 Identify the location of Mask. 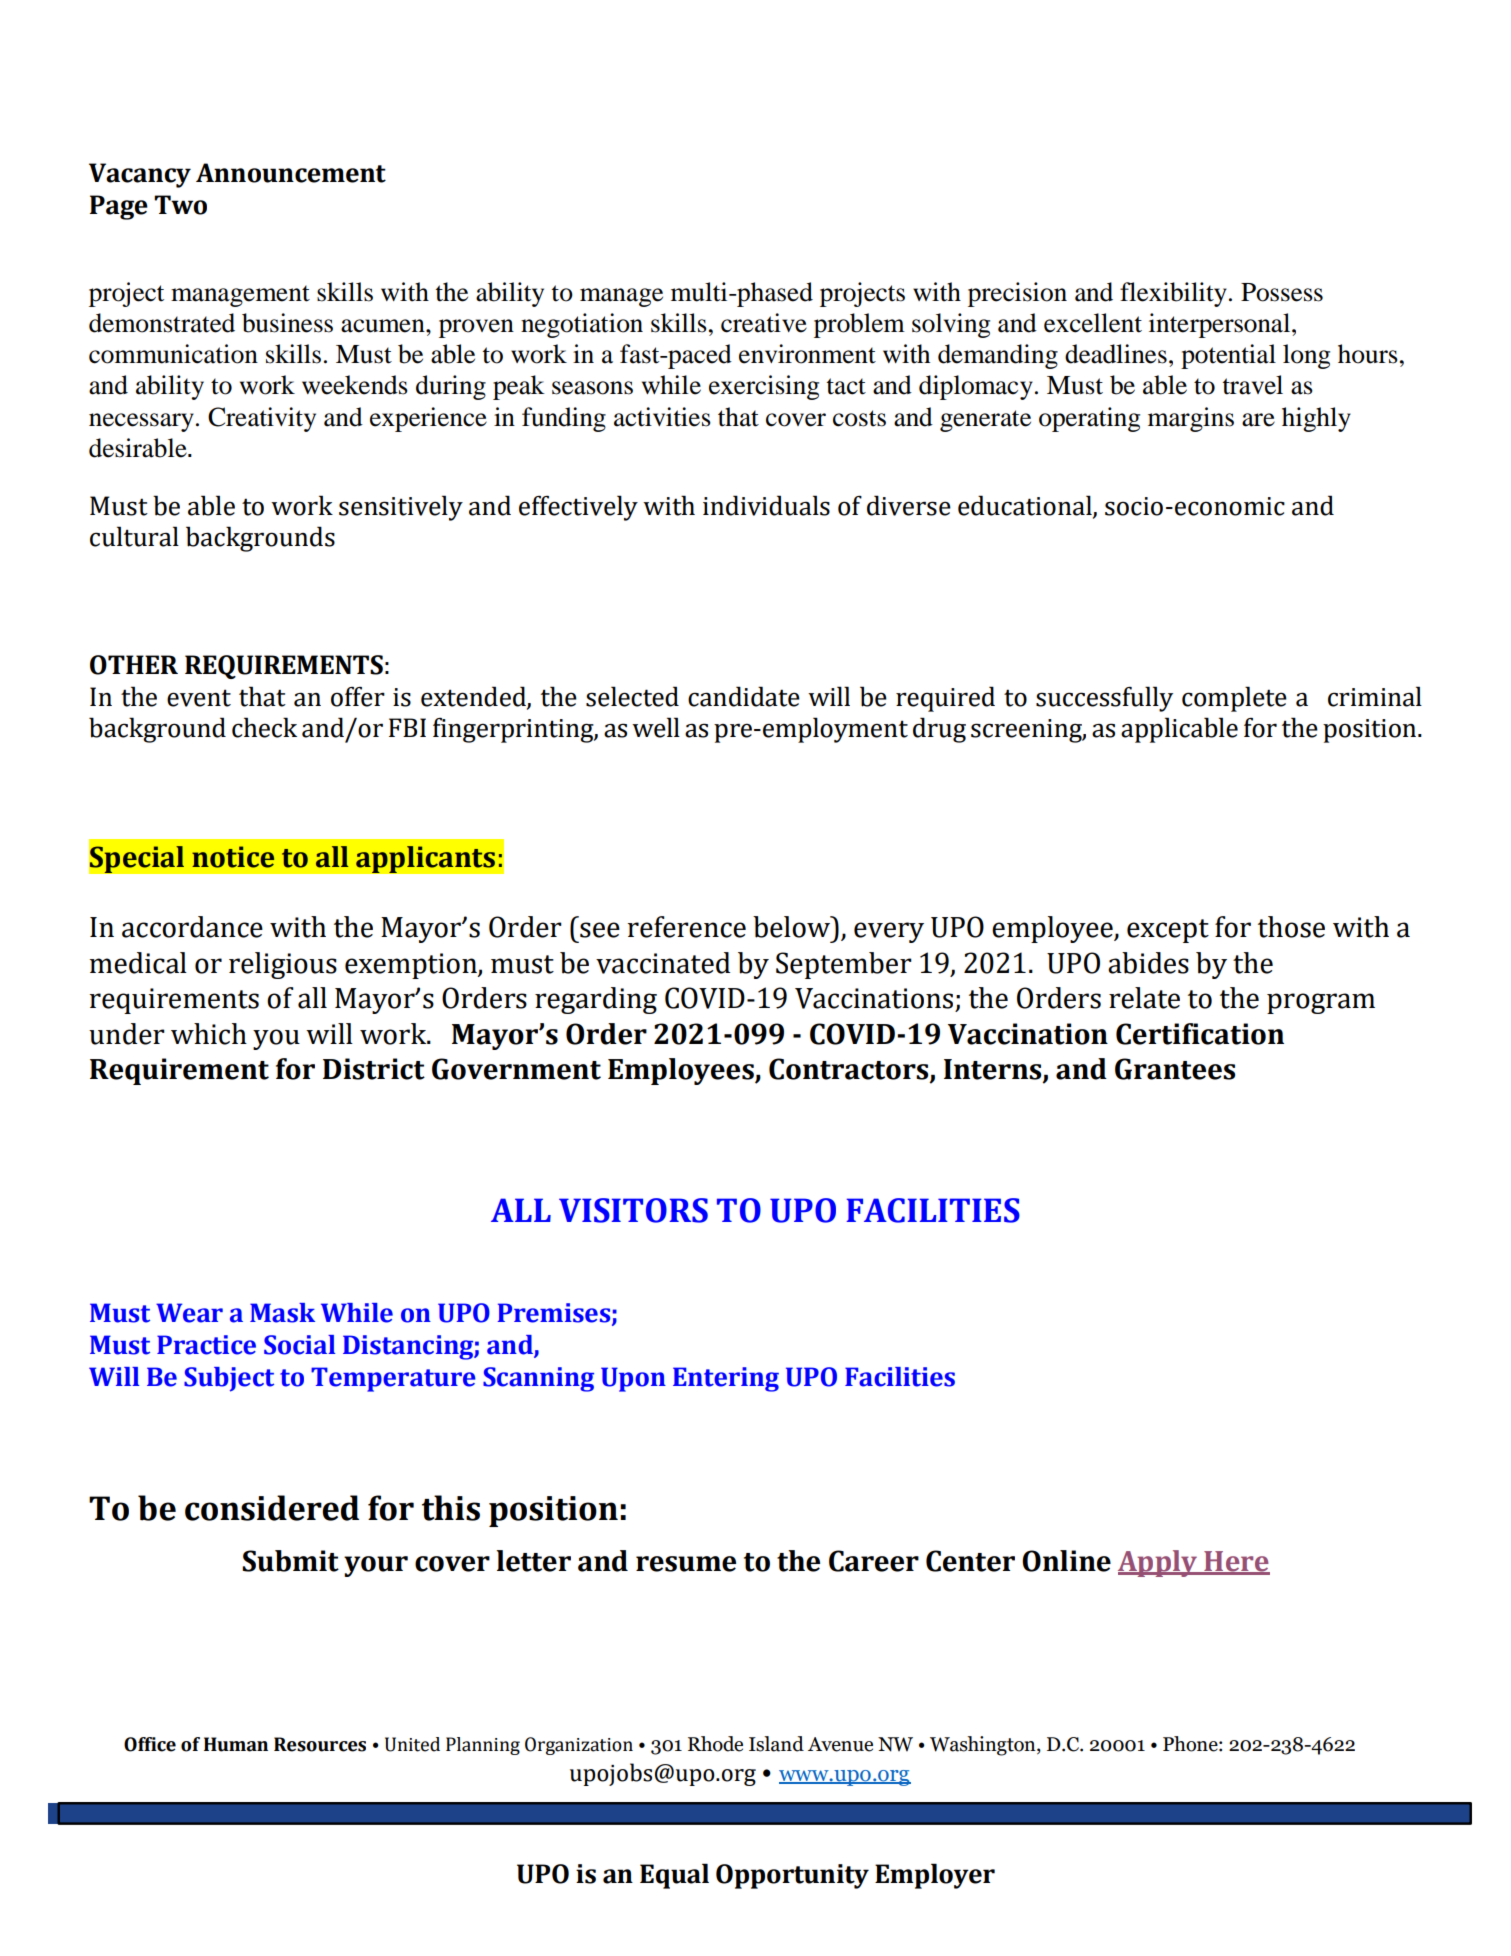
(282, 1313).
